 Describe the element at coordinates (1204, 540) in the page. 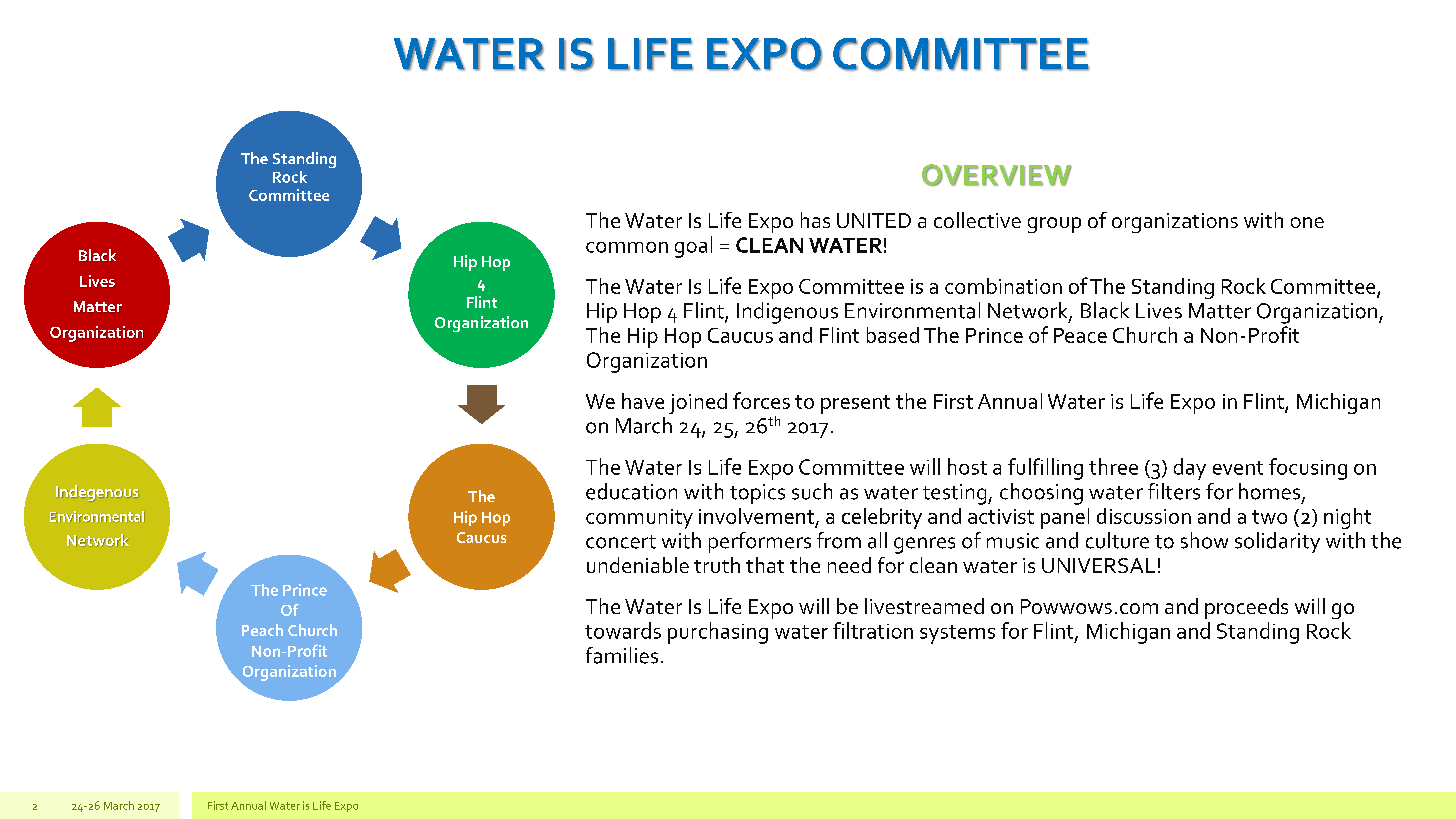

I see `show` at that location.
